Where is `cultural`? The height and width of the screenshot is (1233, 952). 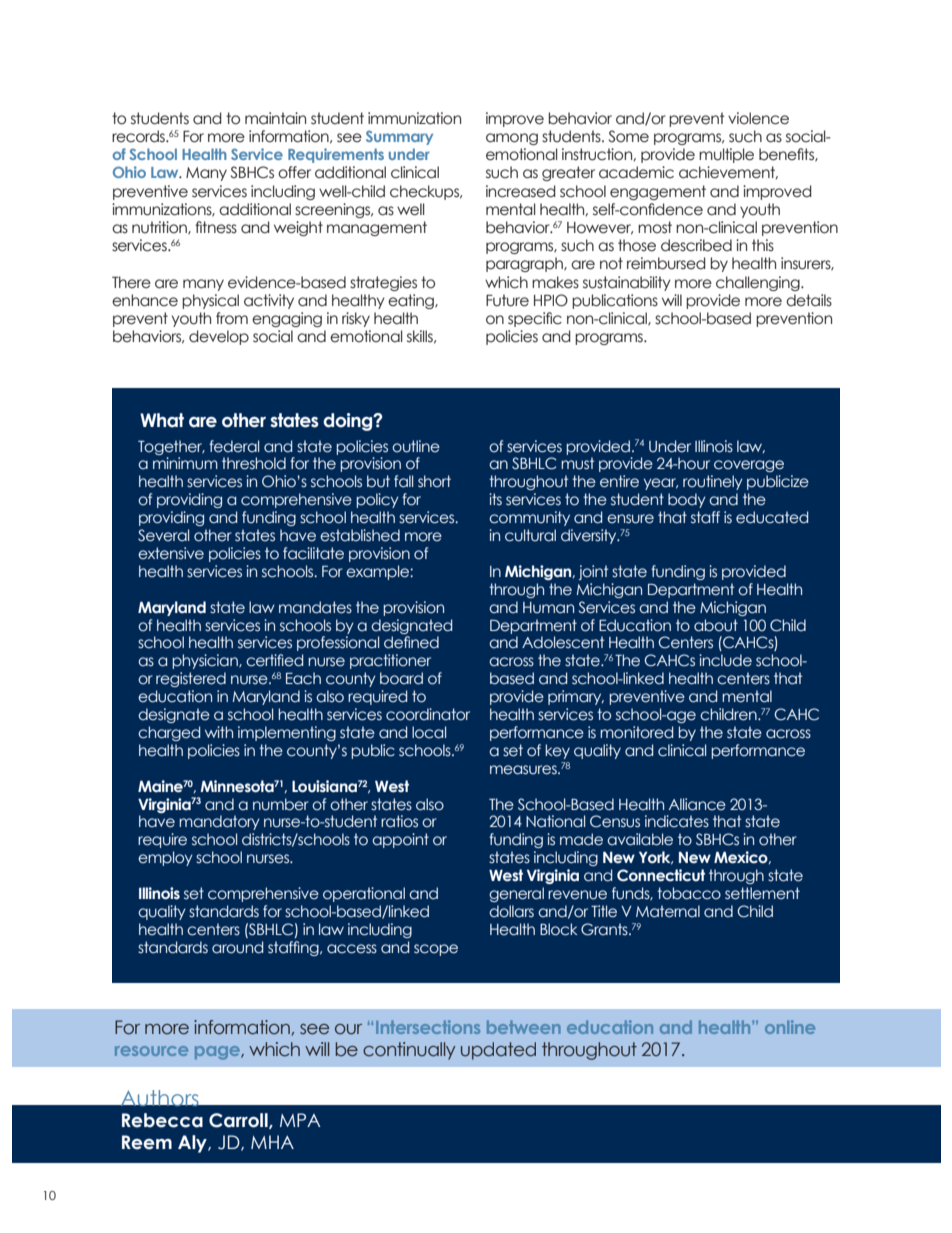 cultural is located at coordinates (530, 535).
